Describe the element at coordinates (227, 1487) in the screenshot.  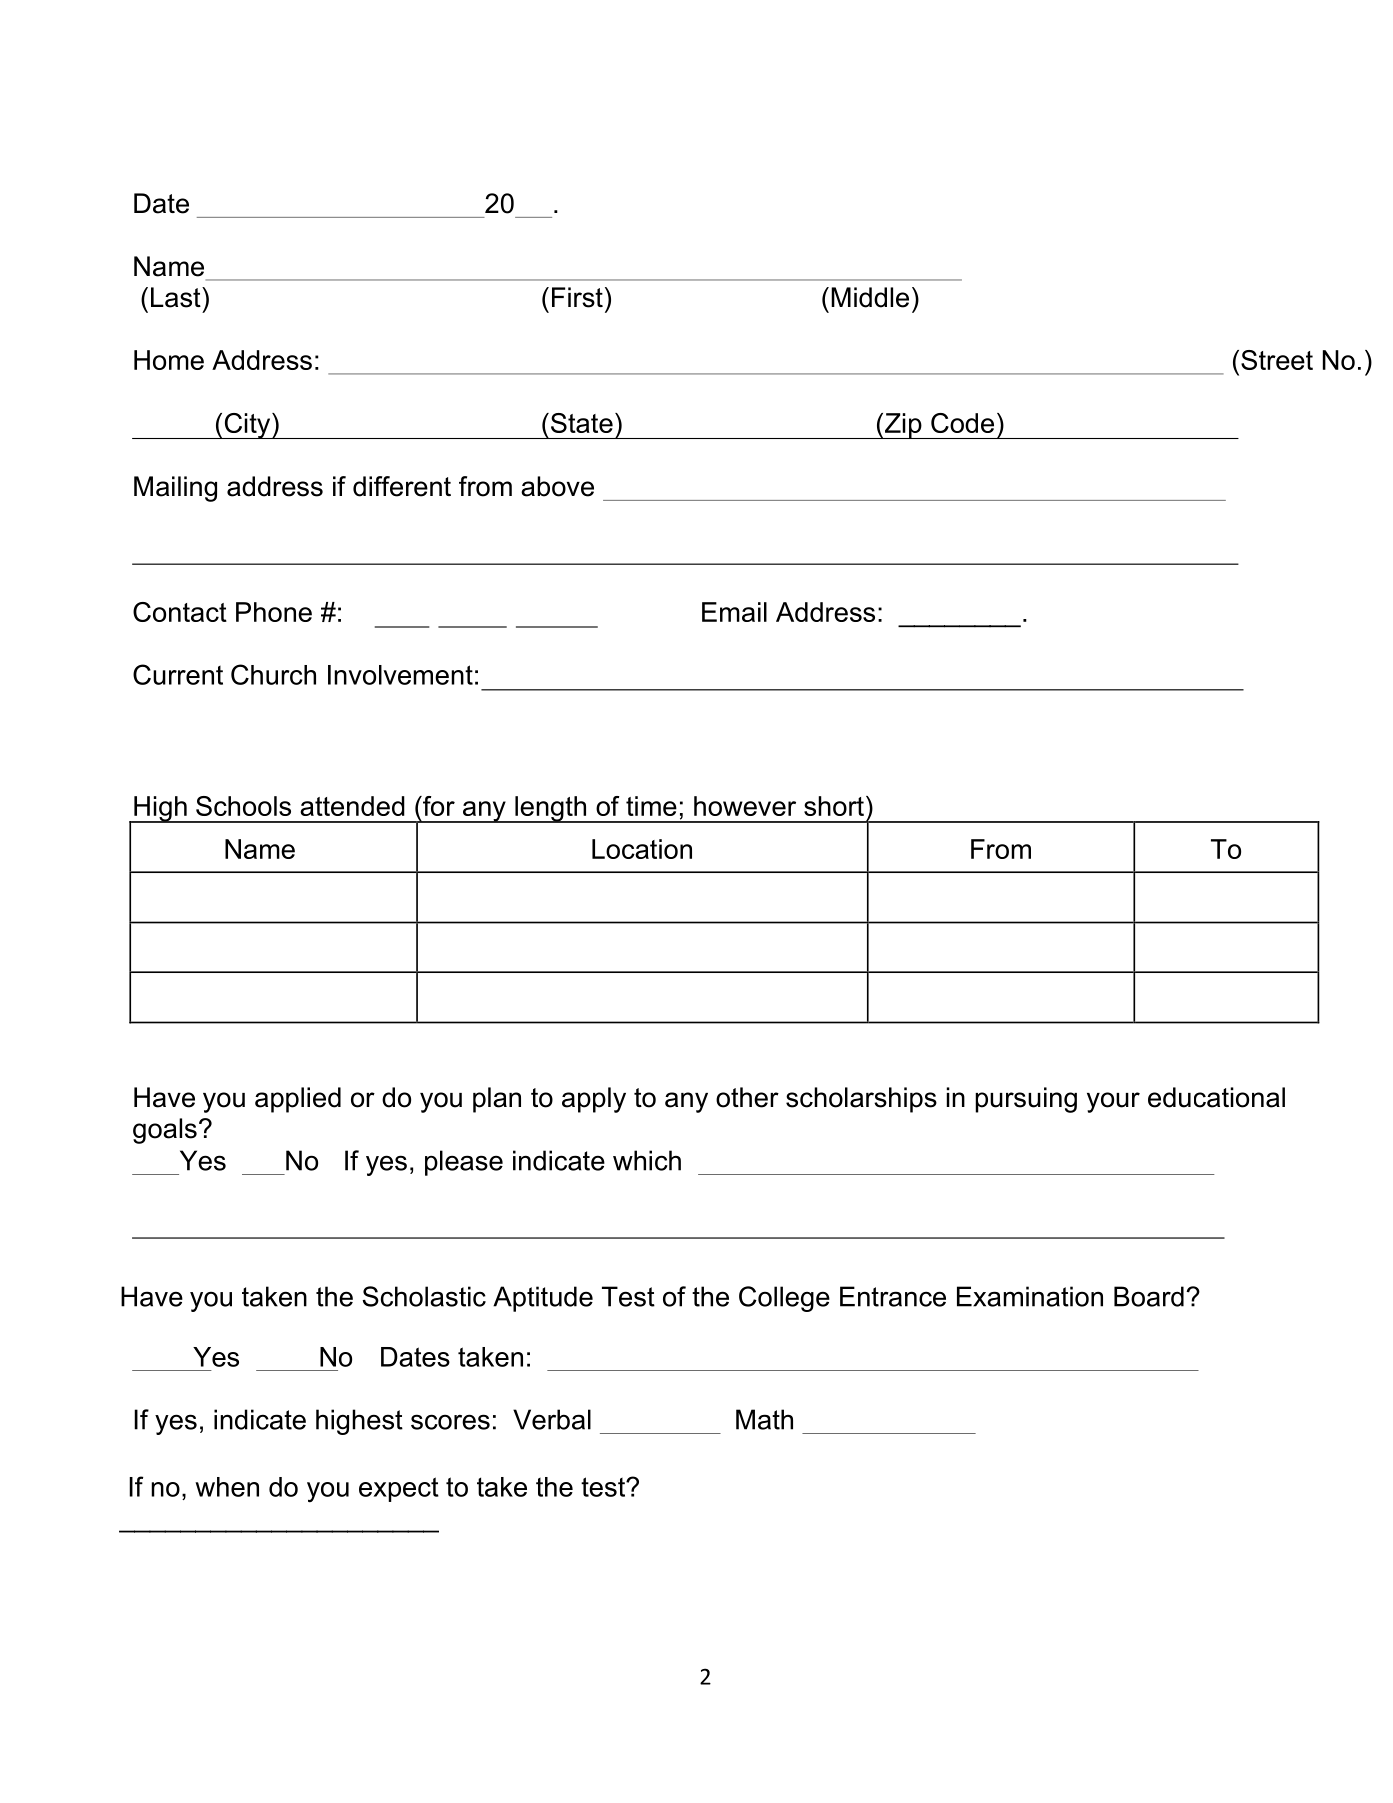
I see `when` at that location.
